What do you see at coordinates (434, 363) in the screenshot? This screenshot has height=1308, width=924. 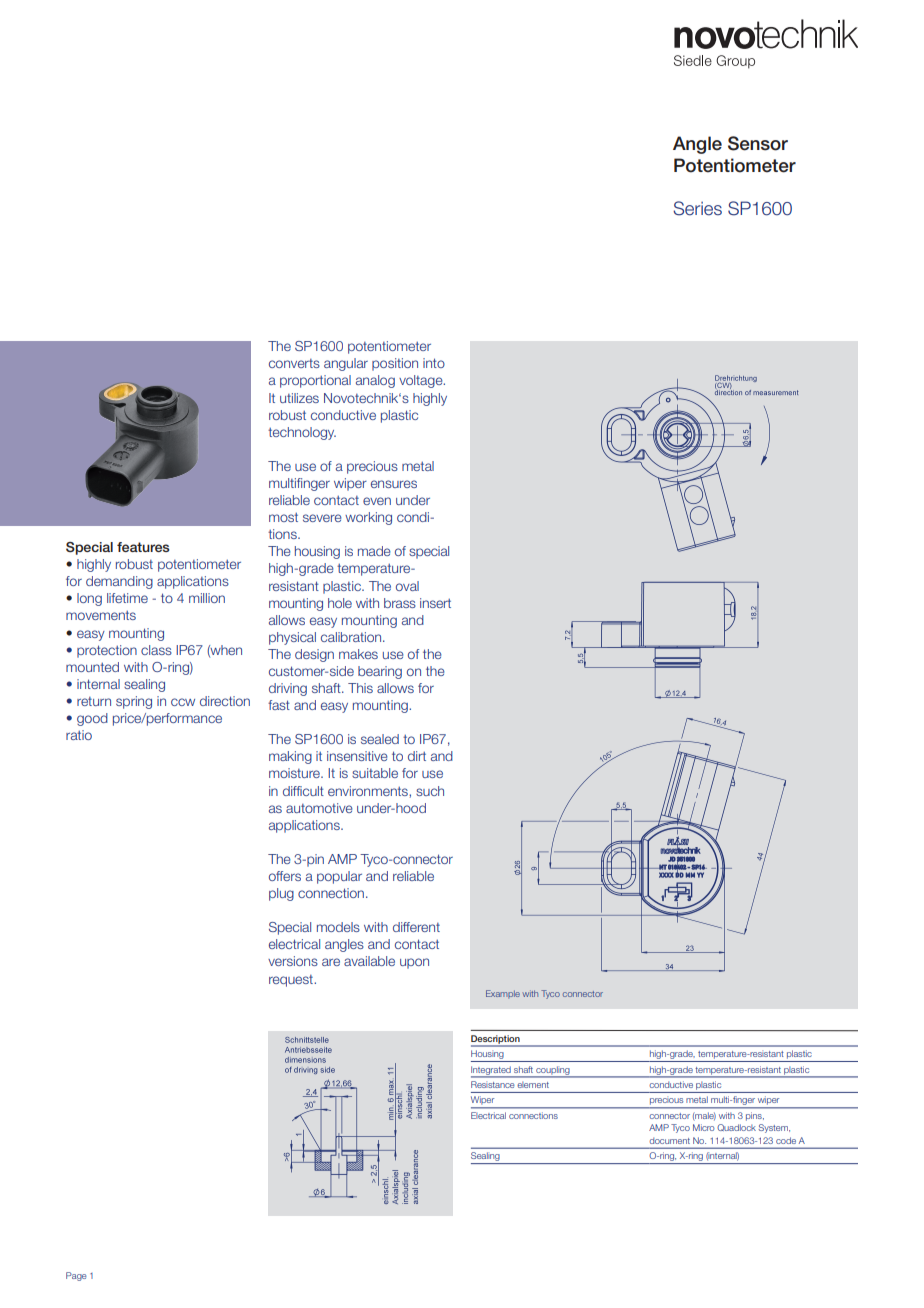 I see `into` at bounding box center [434, 363].
